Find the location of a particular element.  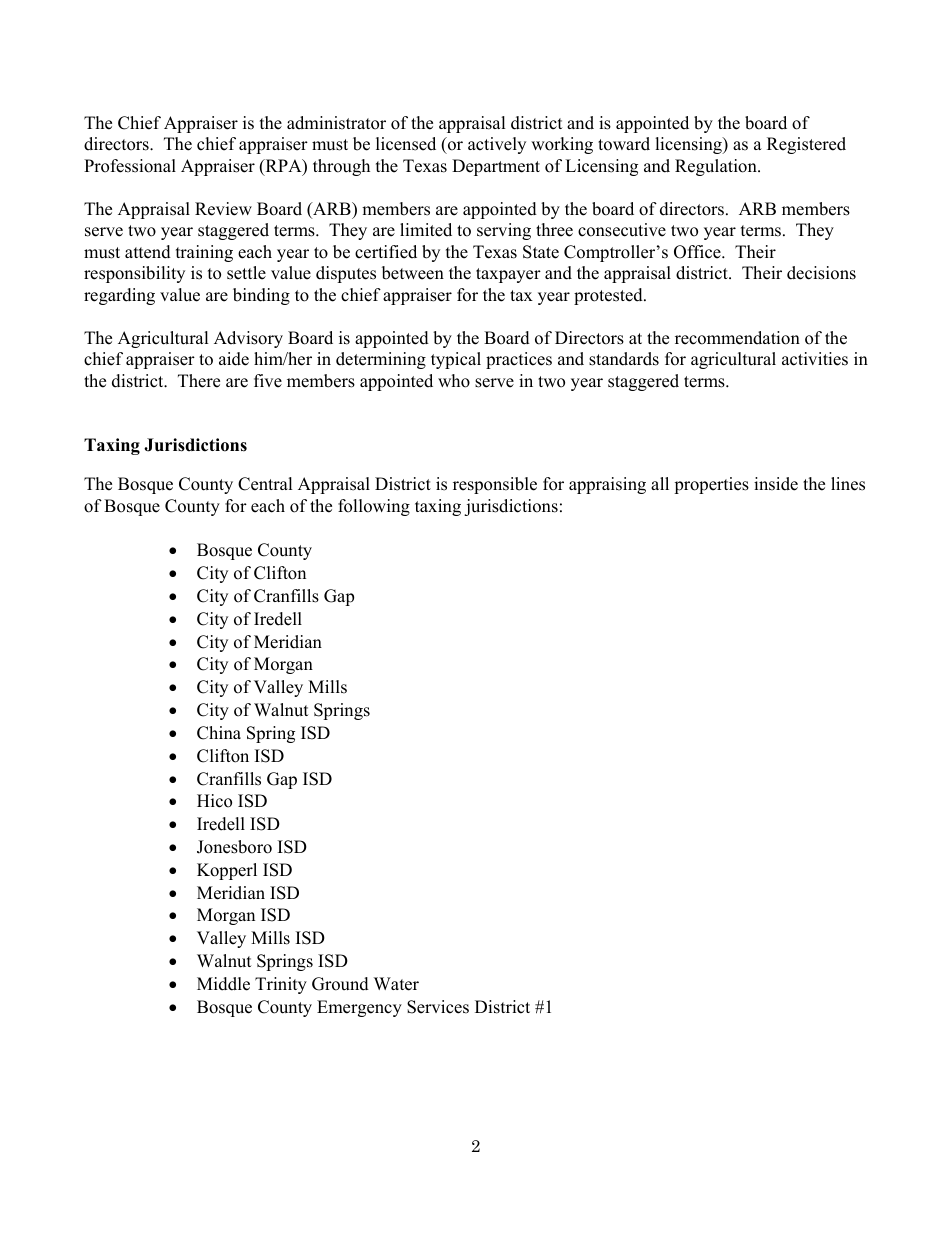

actively is located at coordinates (497, 145).
